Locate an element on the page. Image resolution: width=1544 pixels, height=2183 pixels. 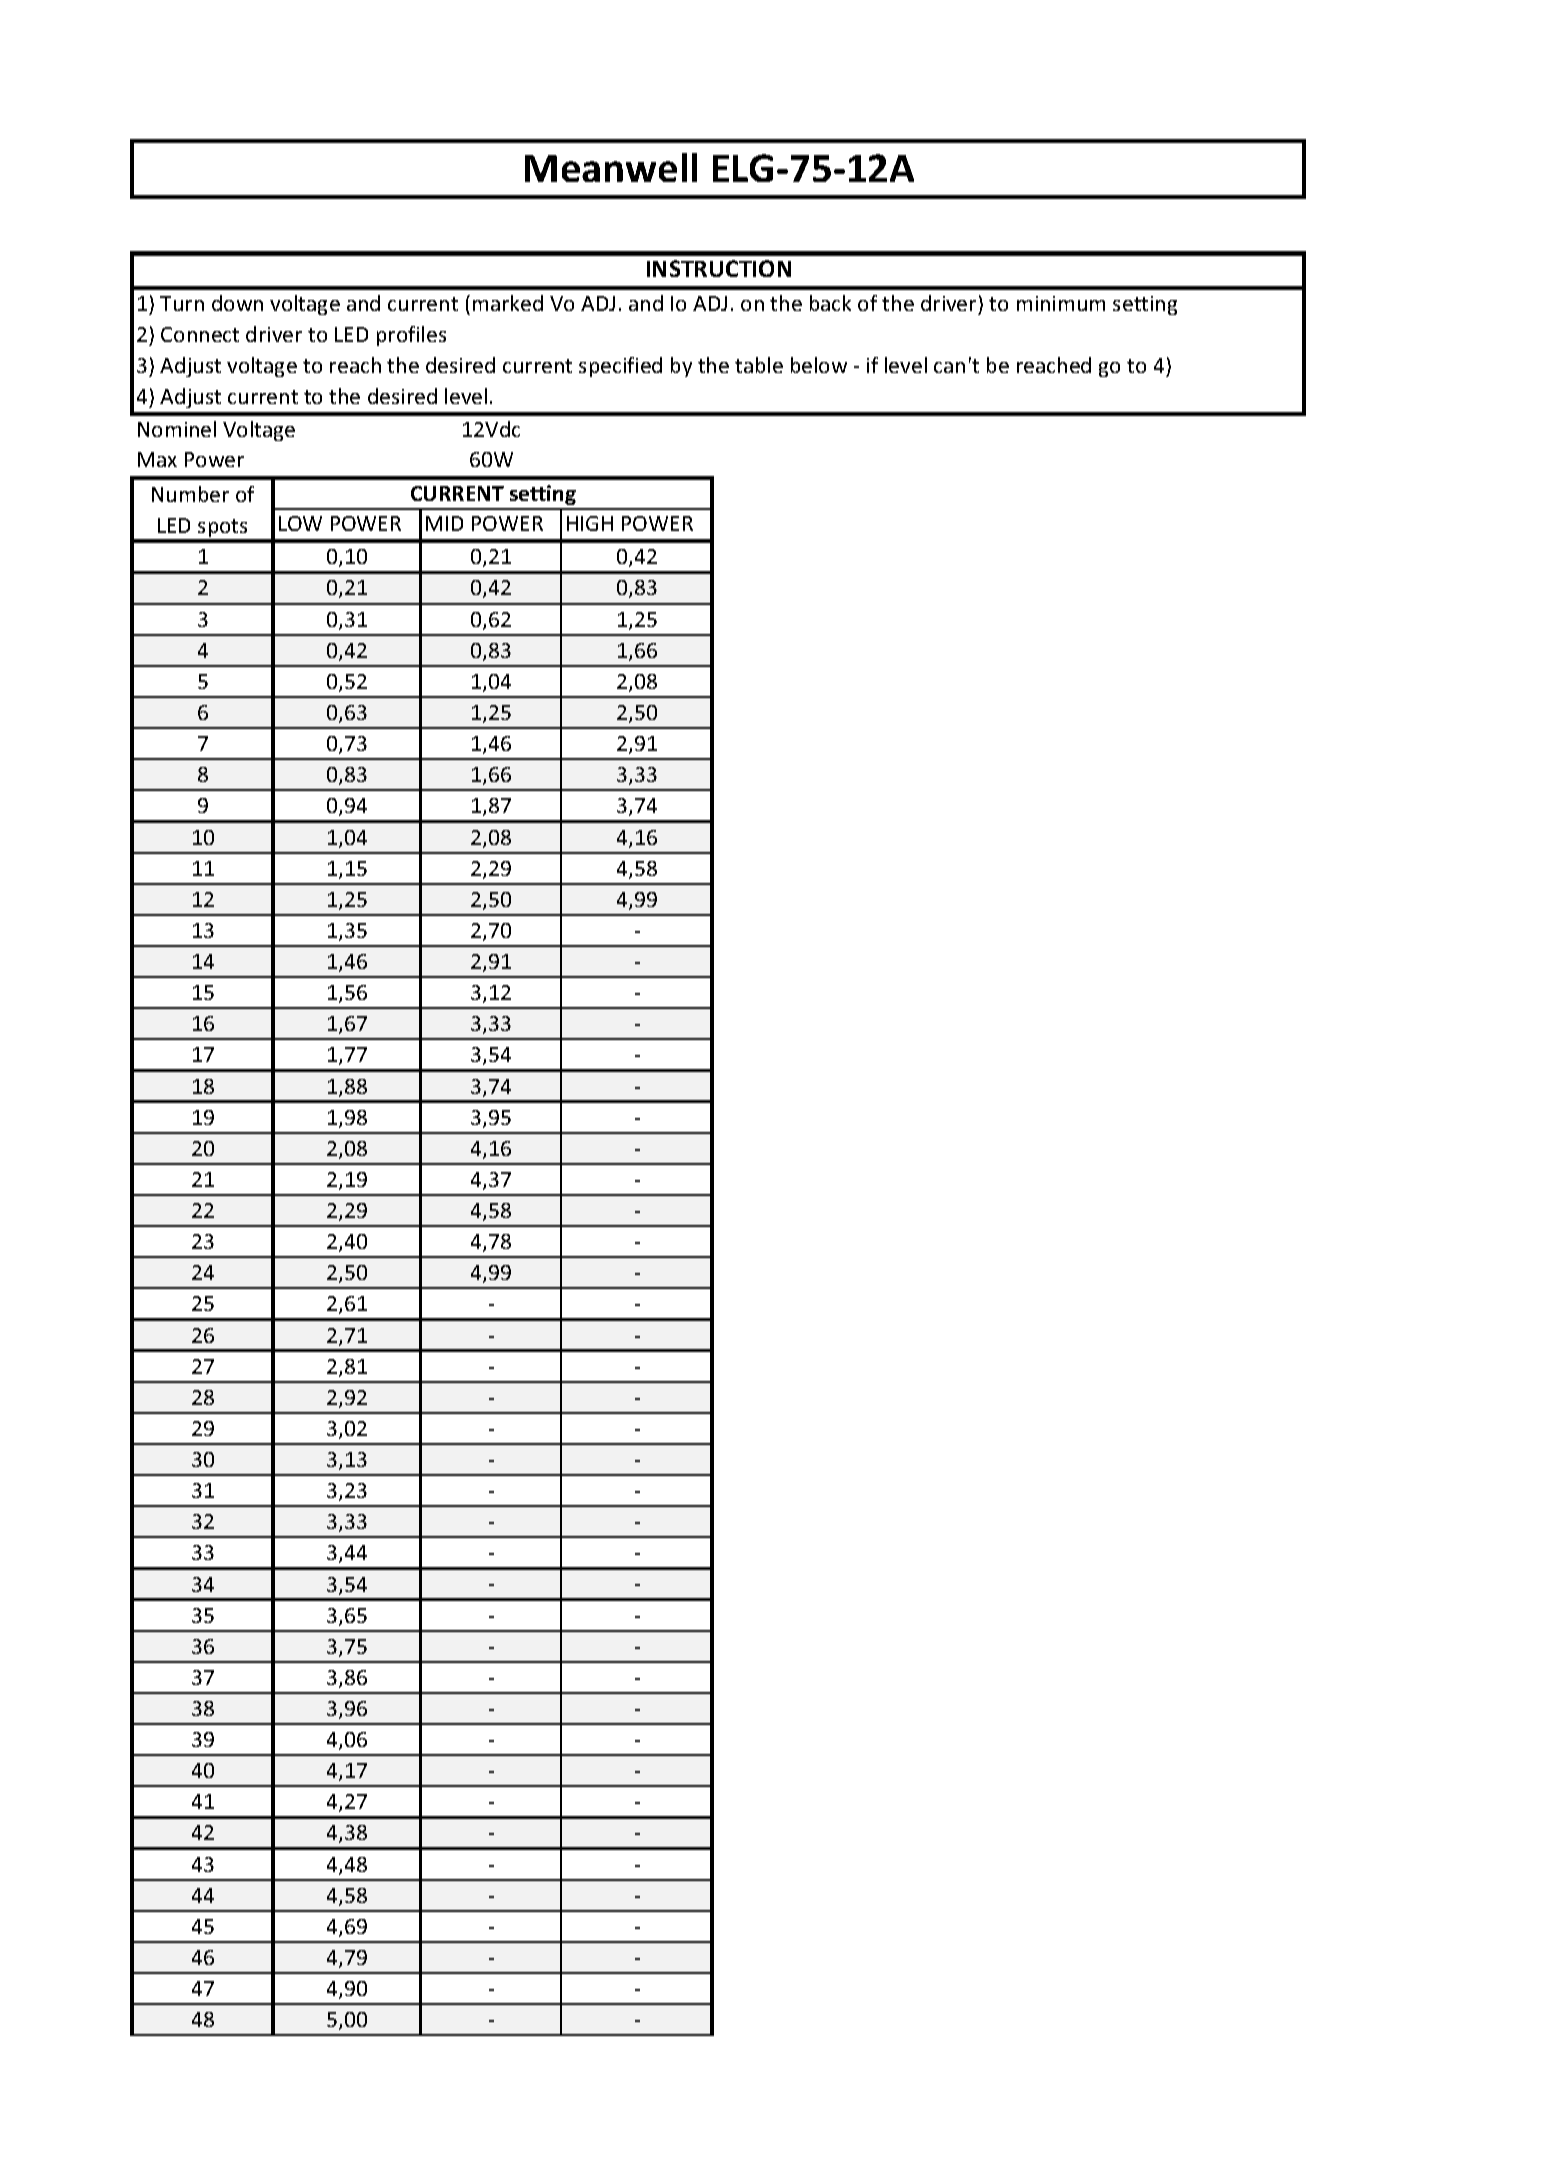
Number is located at coordinates (190, 494).
